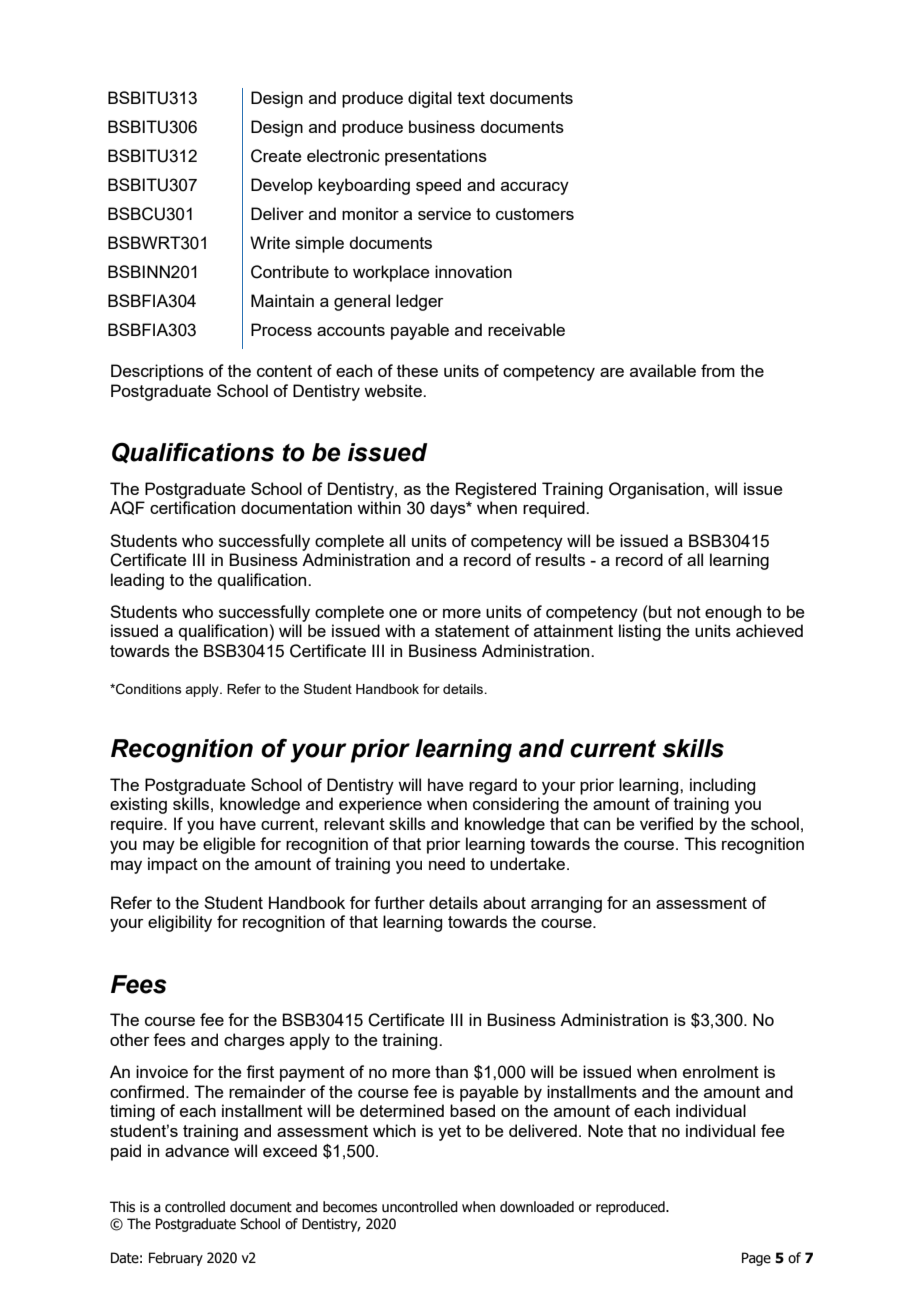 Image resolution: width=924 pixels, height=1308 pixels. Describe the element at coordinates (276, 156) in the image. I see `Create` at that location.
